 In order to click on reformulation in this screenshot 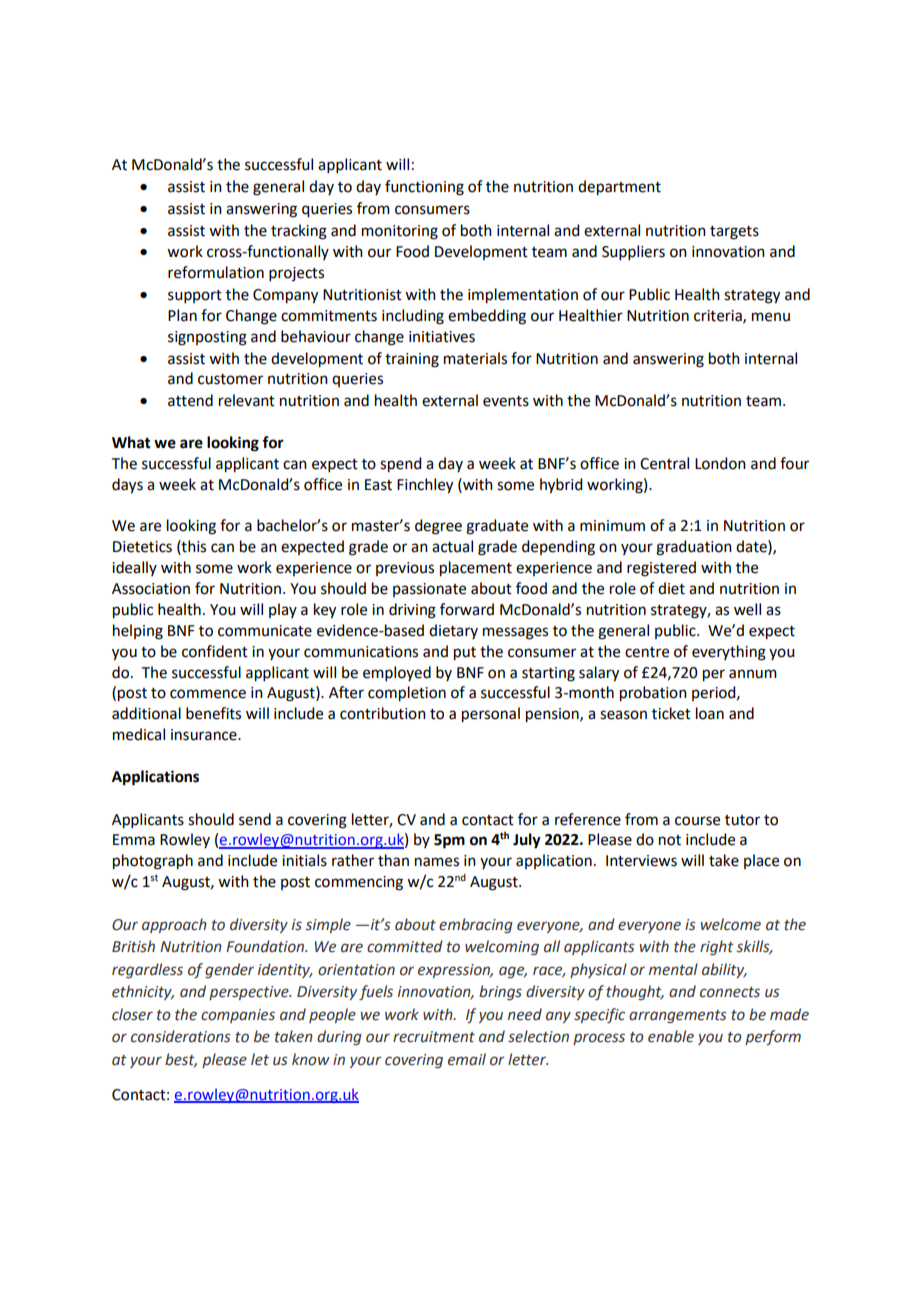, I will do `click(216, 272)`.
